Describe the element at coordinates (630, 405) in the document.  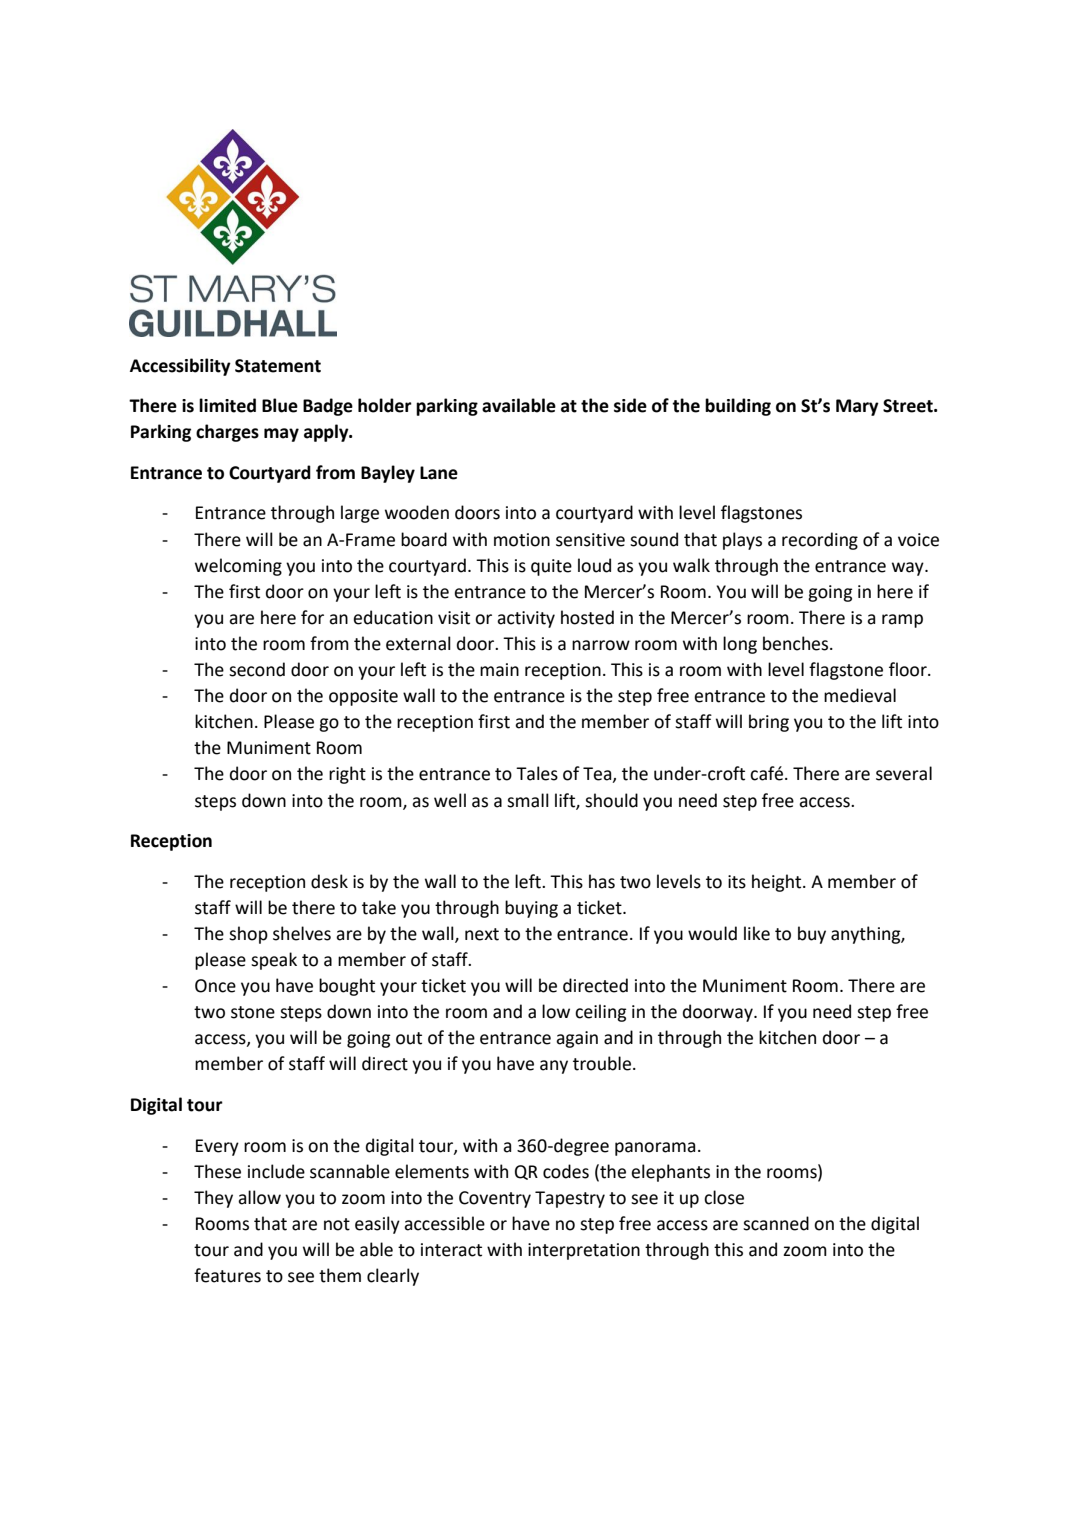
I see `side` at that location.
